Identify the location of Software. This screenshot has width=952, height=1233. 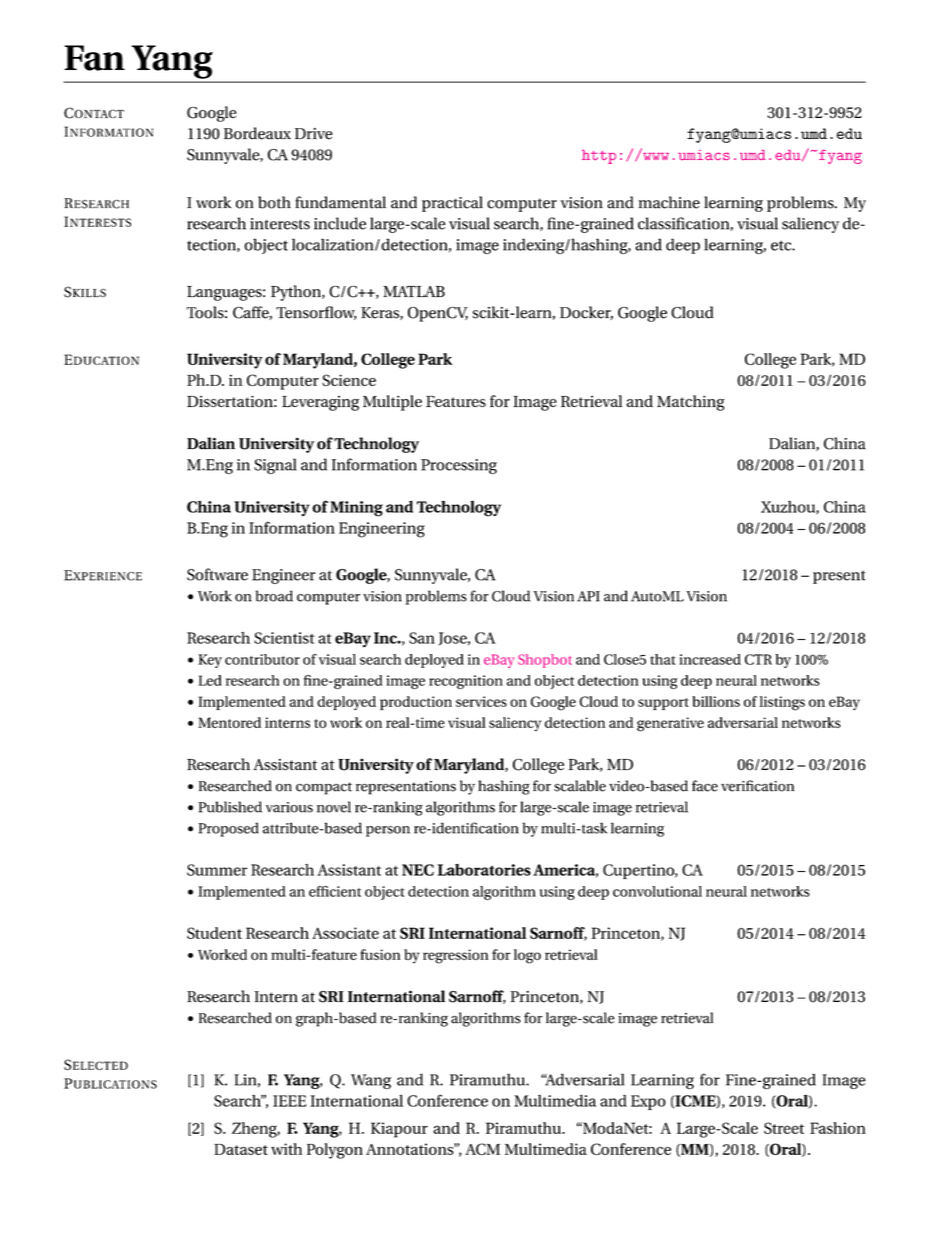
(217, 574).
